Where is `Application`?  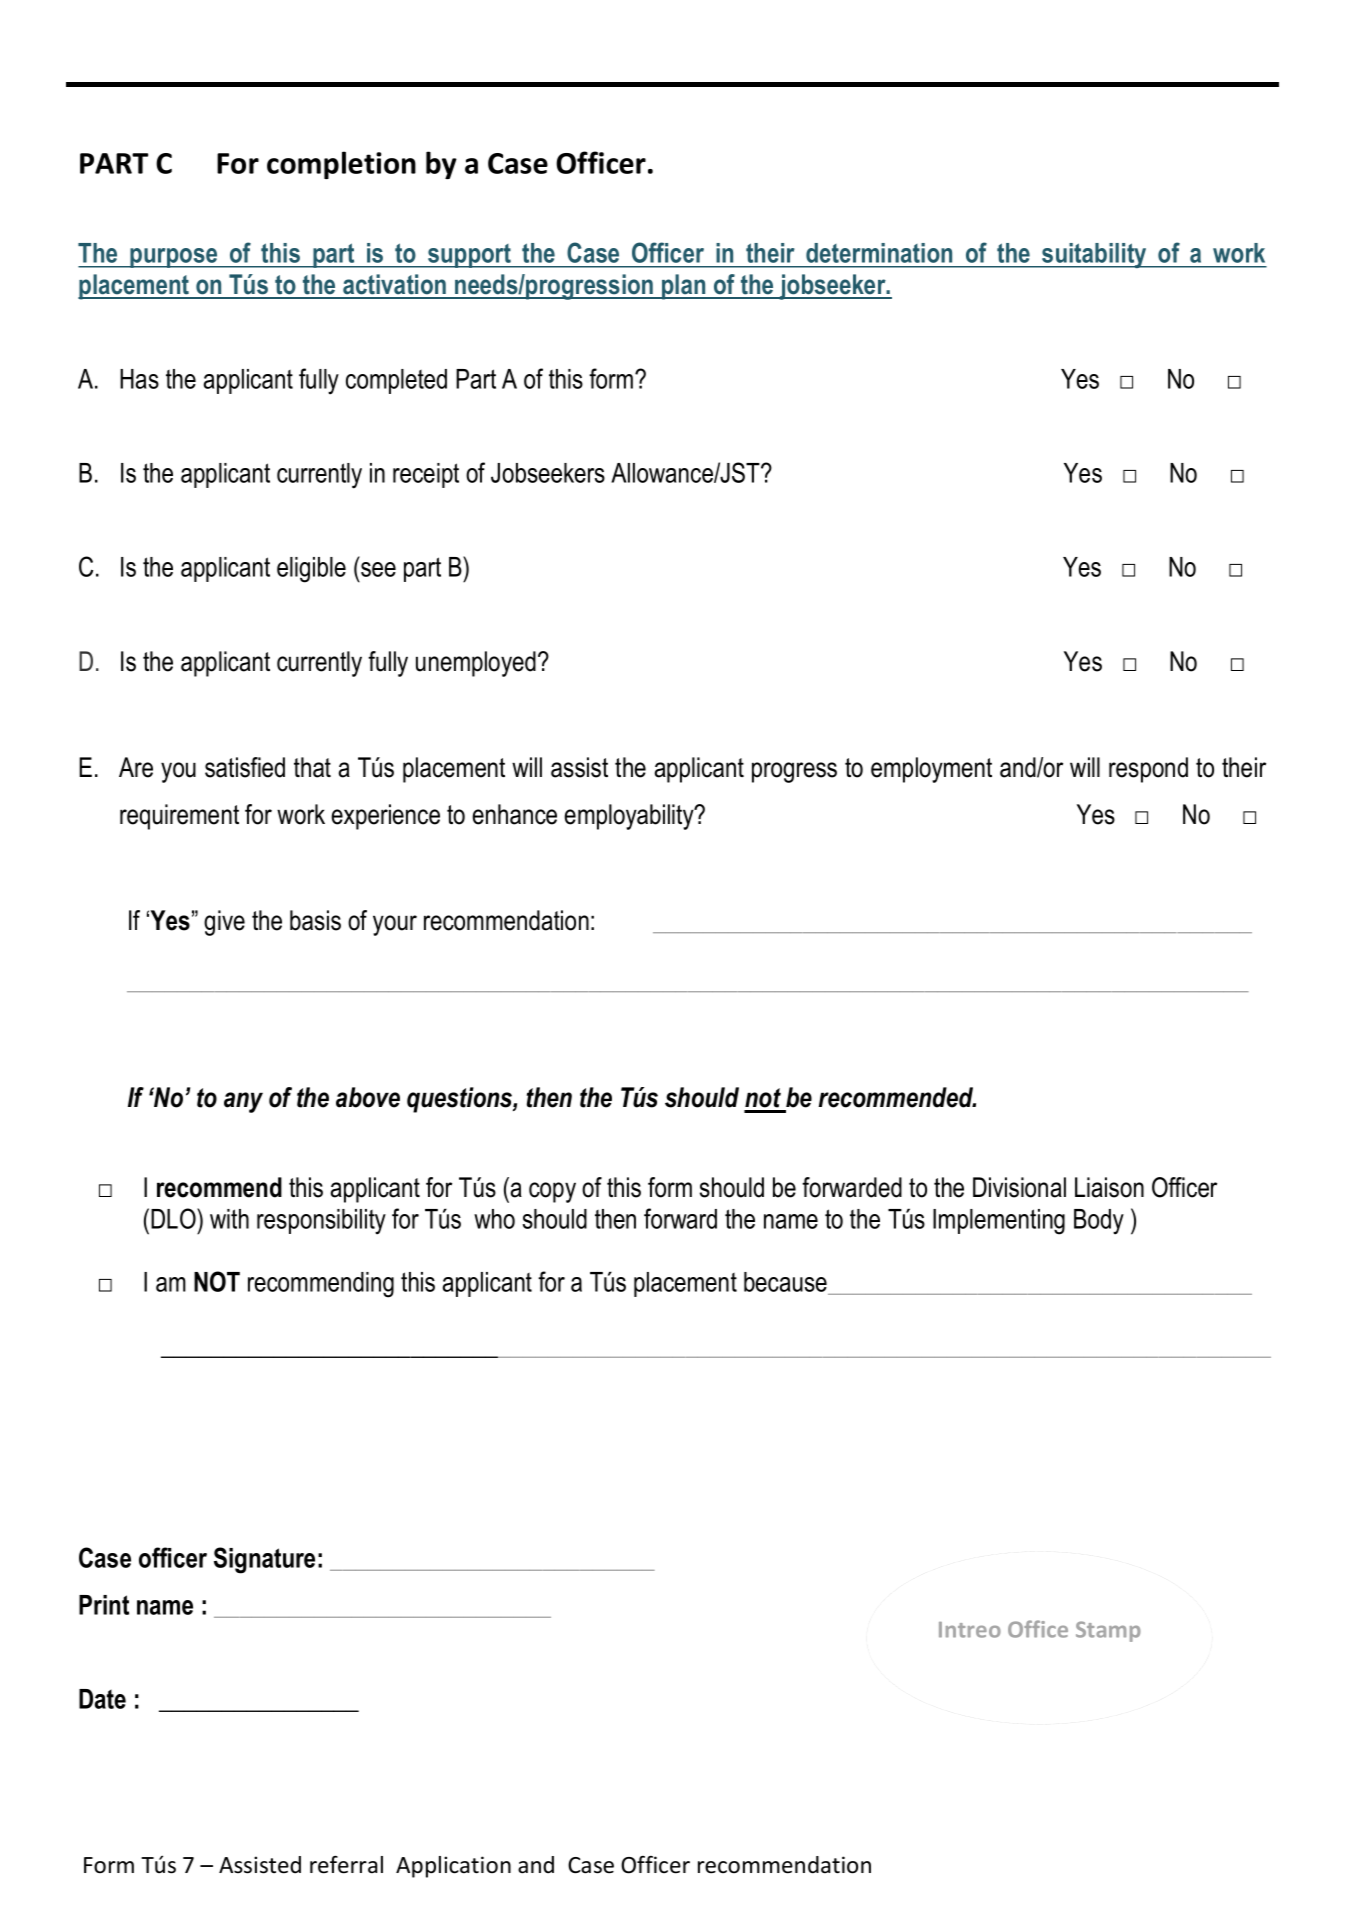 Application is located at coordinates (453, 1867).
